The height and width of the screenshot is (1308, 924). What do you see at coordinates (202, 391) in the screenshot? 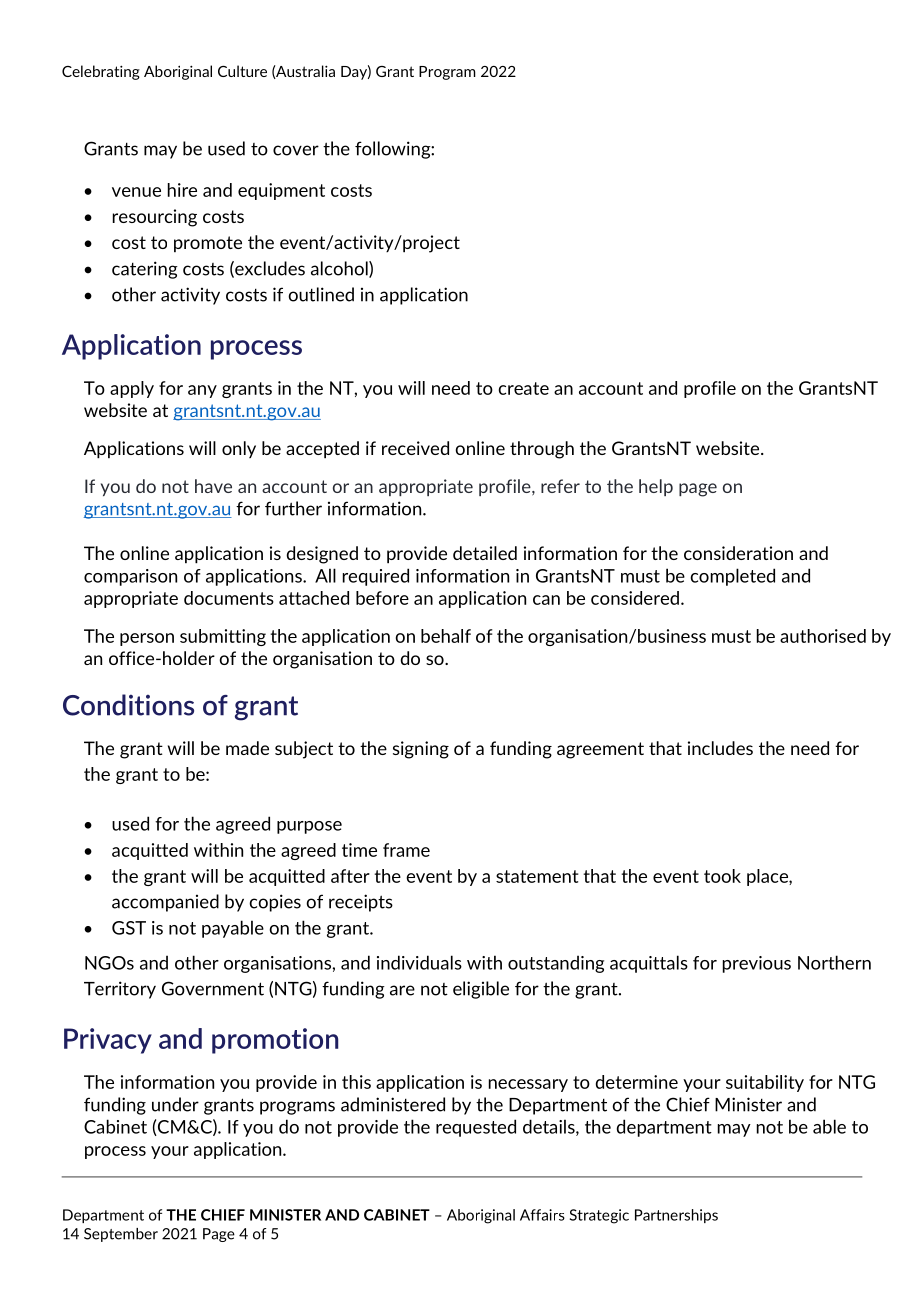
I see `any` at bounding box center [202, 391].
